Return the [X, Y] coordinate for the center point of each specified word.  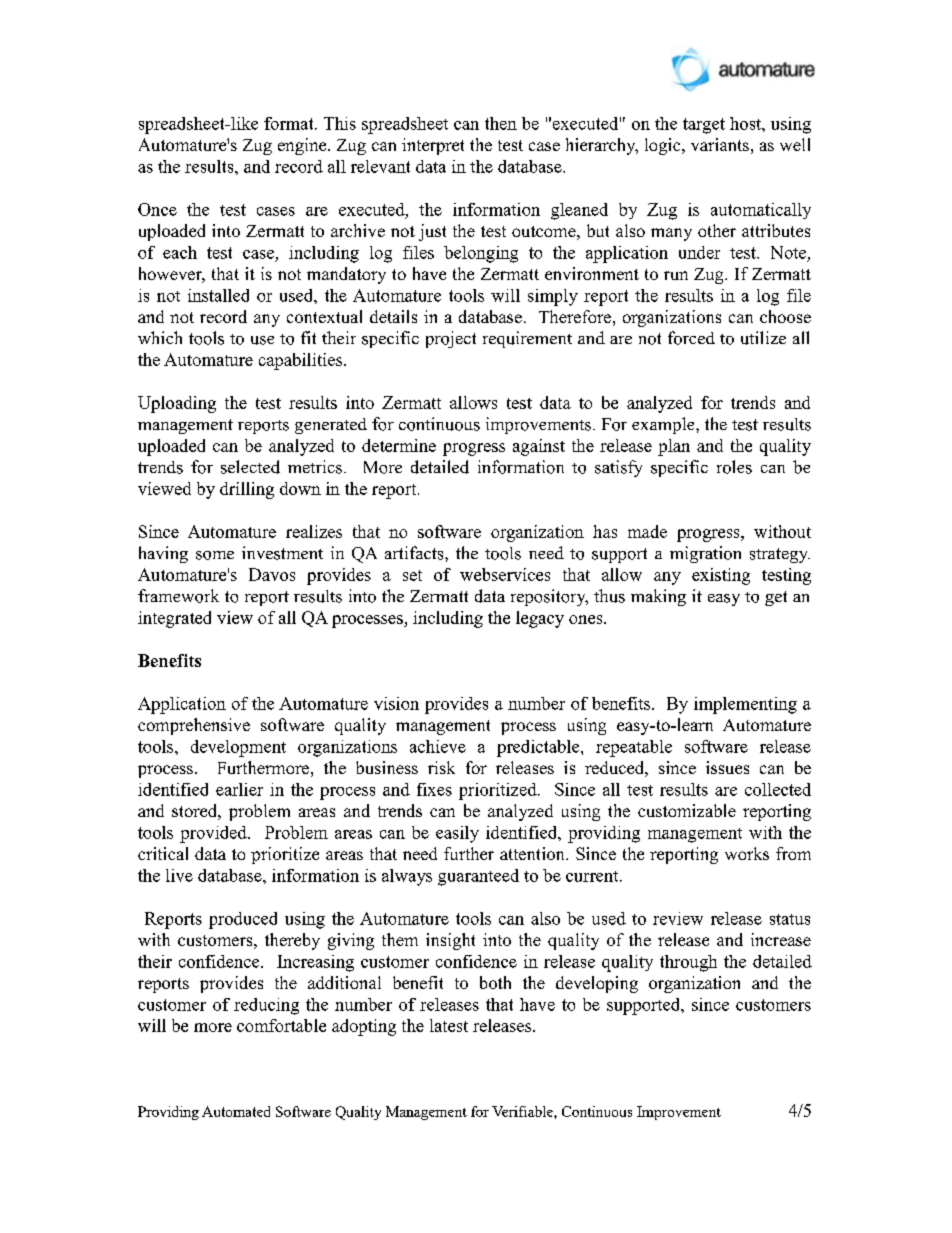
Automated [236, 1111]
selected [250, 467]
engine [303, 146]
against [539, 447]
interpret [433, 146]
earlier [239, 789]
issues [727, 767]
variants [720, 144]
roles [734, 467]
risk [441, 767]
